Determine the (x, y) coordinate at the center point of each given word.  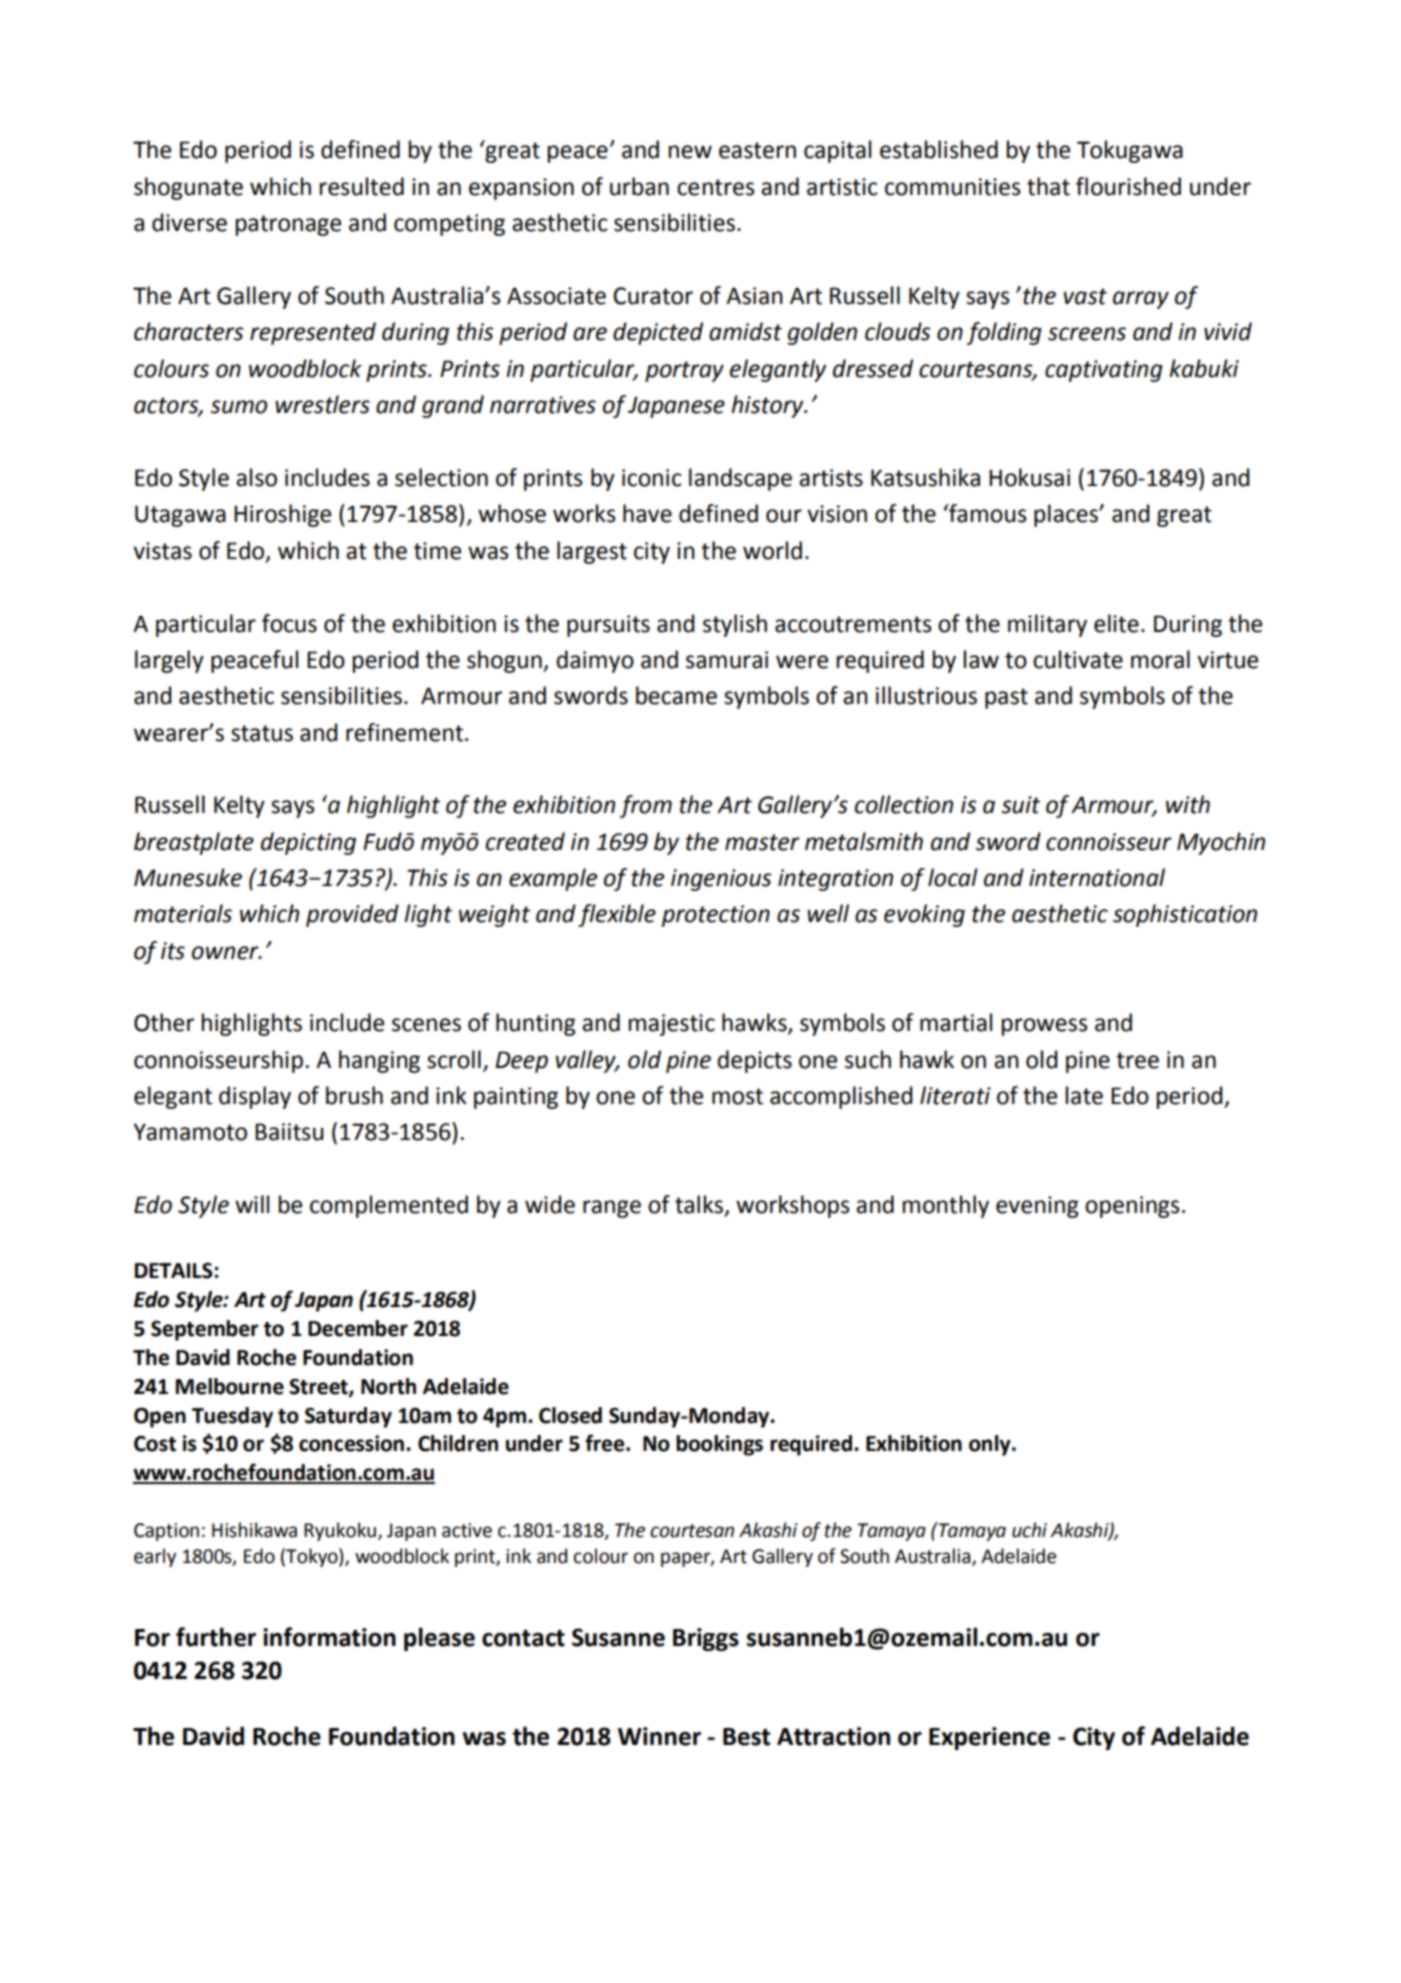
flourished (1128, 186)
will (252, 1204)
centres (716, 187)
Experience (989, 1738)
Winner (659, 1736)
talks (700, 1205)
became (676, 695)
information (329, 1637)
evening (1037, 1207)
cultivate (1078, 659)
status (262, 733)
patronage (288, 225)
